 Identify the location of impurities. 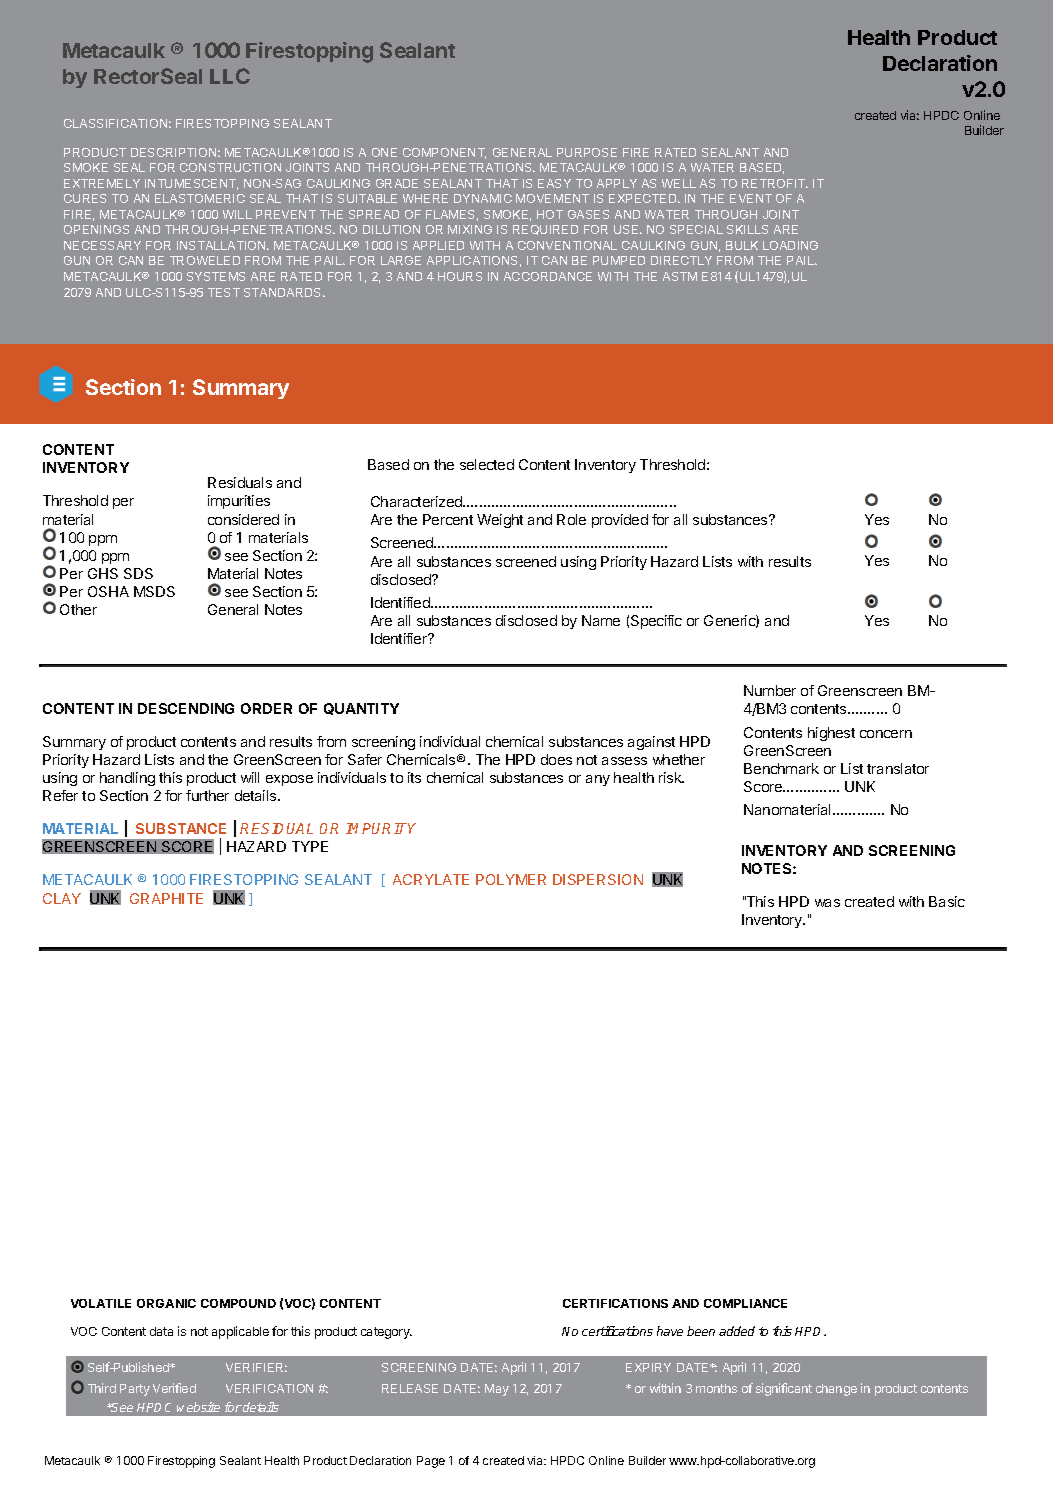
(239, 502).
